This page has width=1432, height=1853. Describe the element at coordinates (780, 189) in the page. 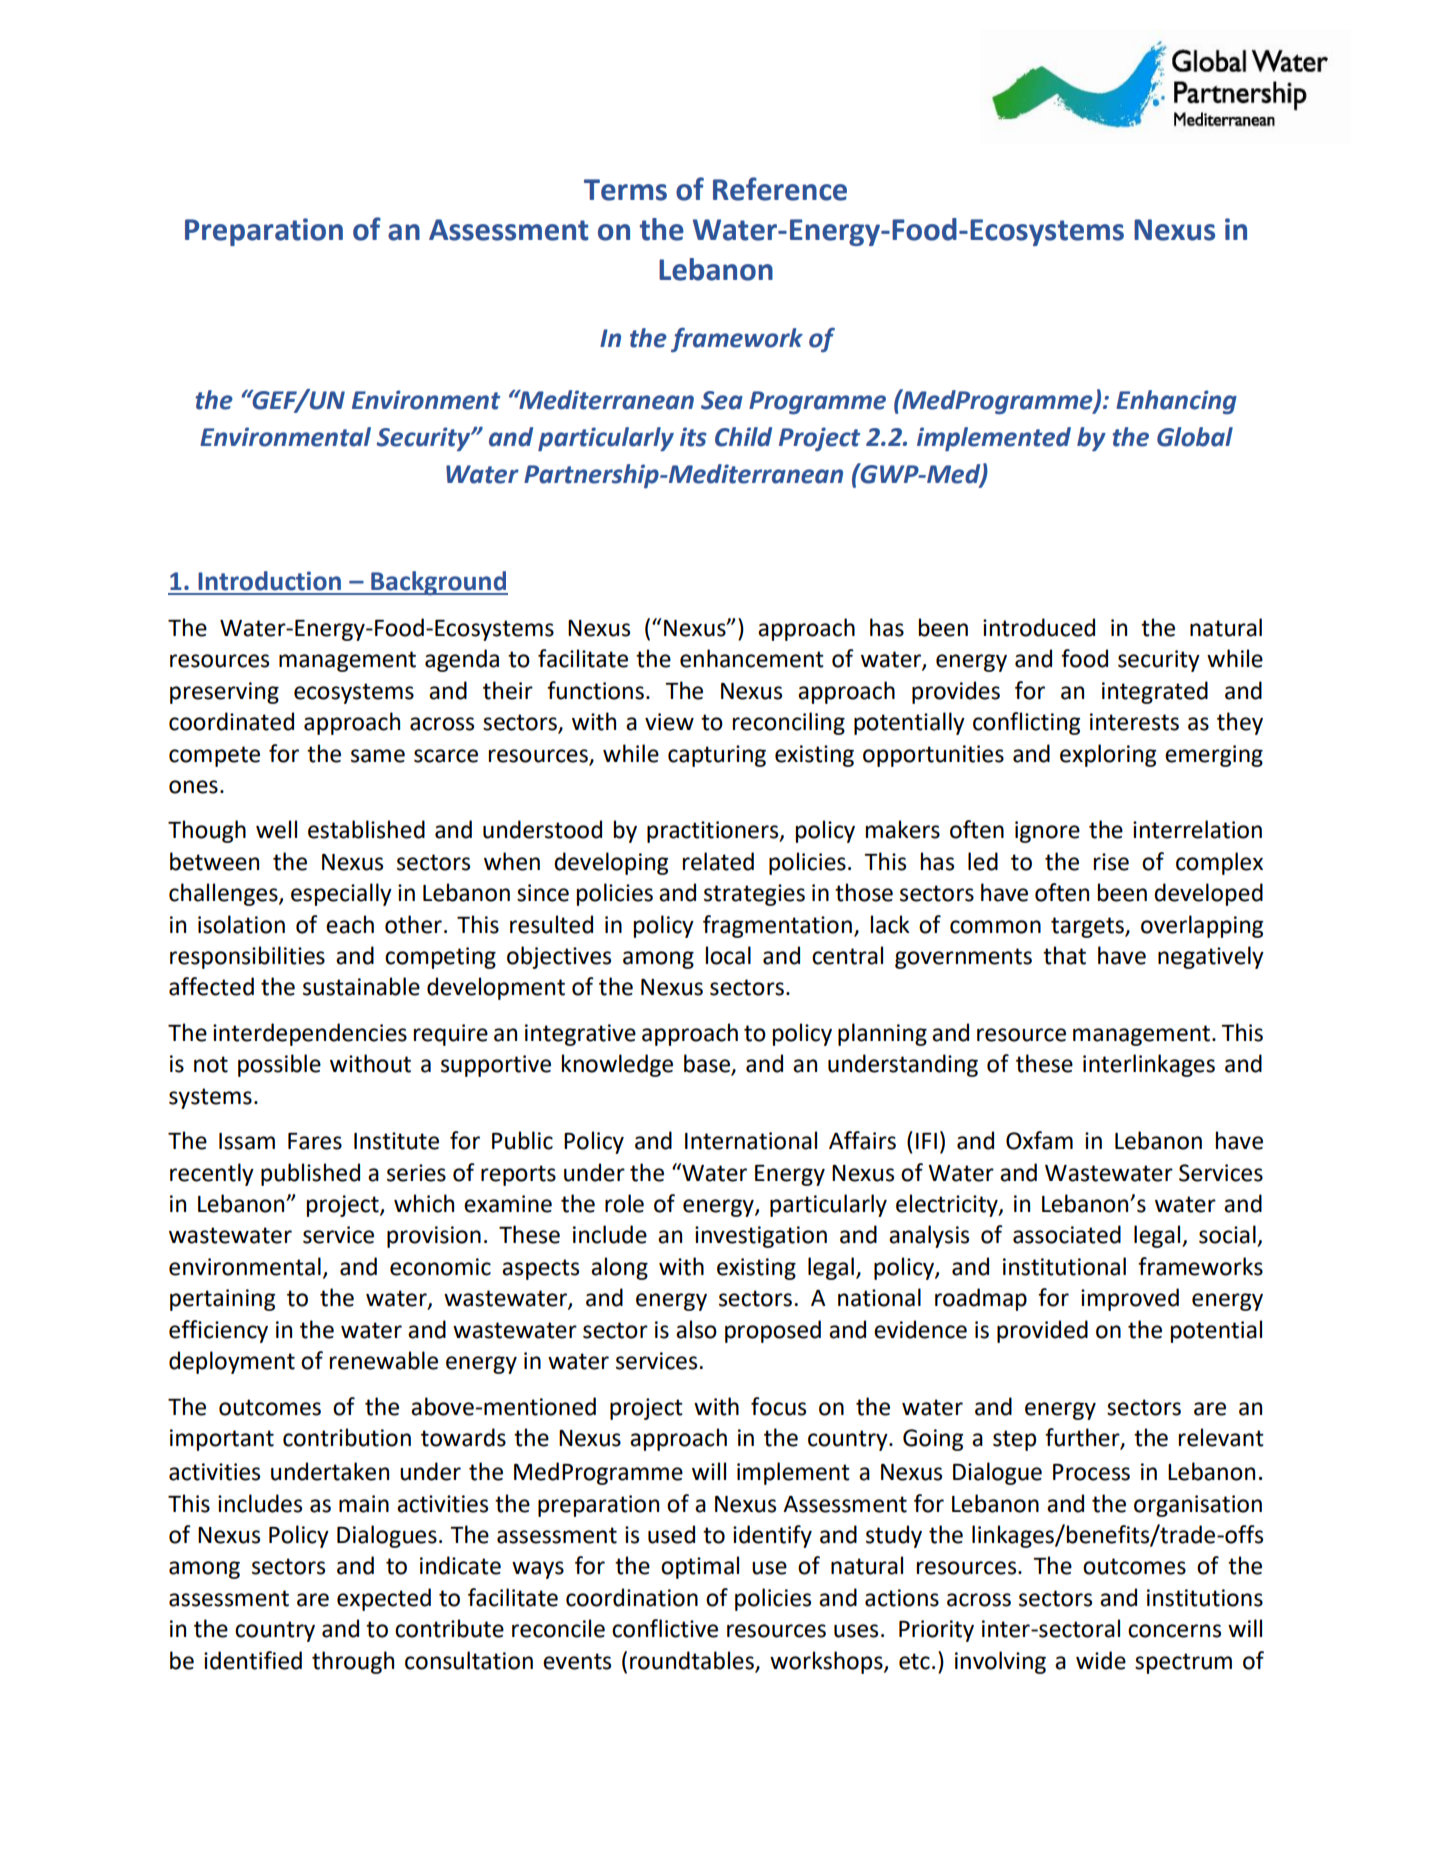

I see `Reference` at that location.
